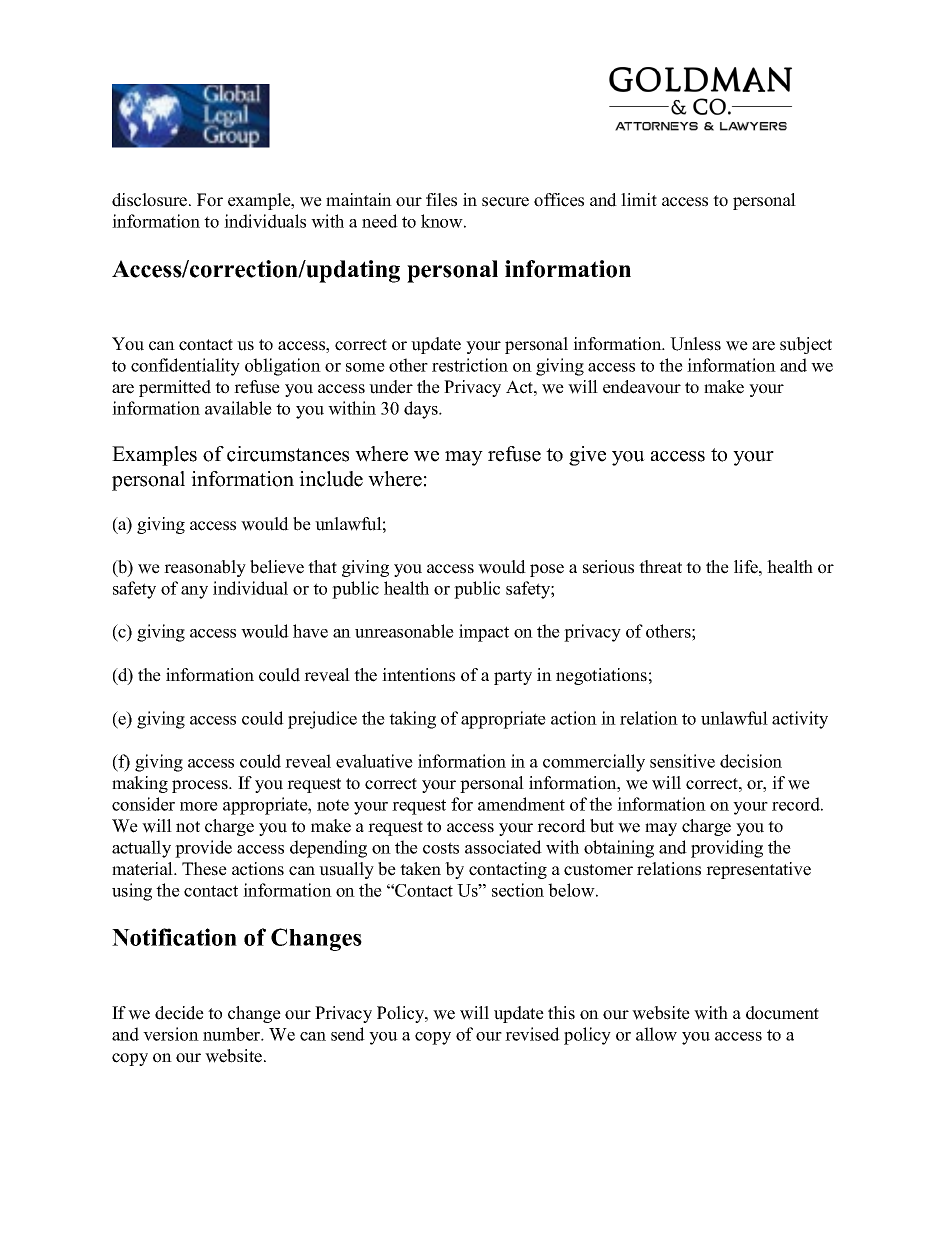  I want to click on restriction, so click(470, 365).
